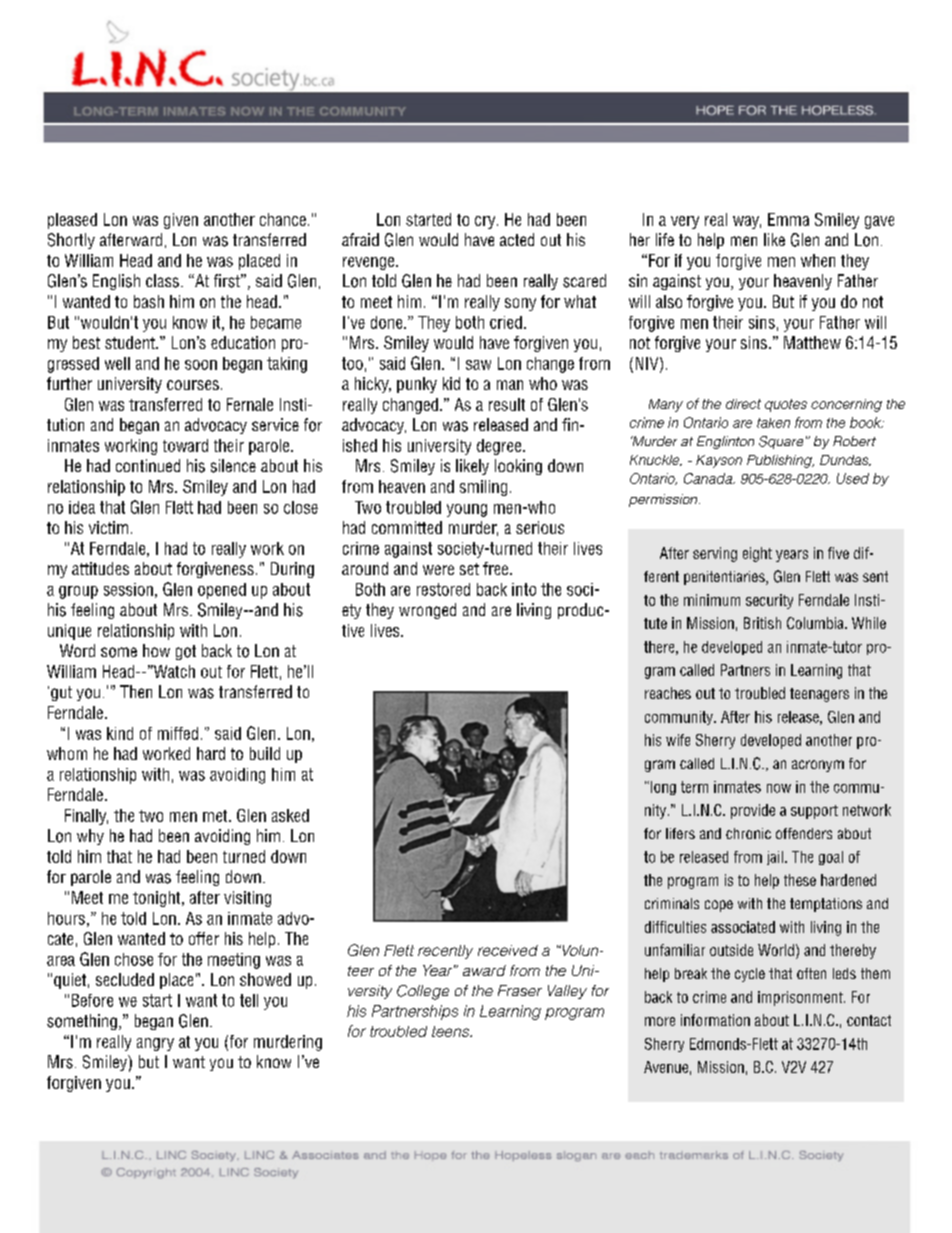 This page has height=1233, width=952. Describe the element at coordinates (452, 1031) in the page. I see `teens` at that location.
